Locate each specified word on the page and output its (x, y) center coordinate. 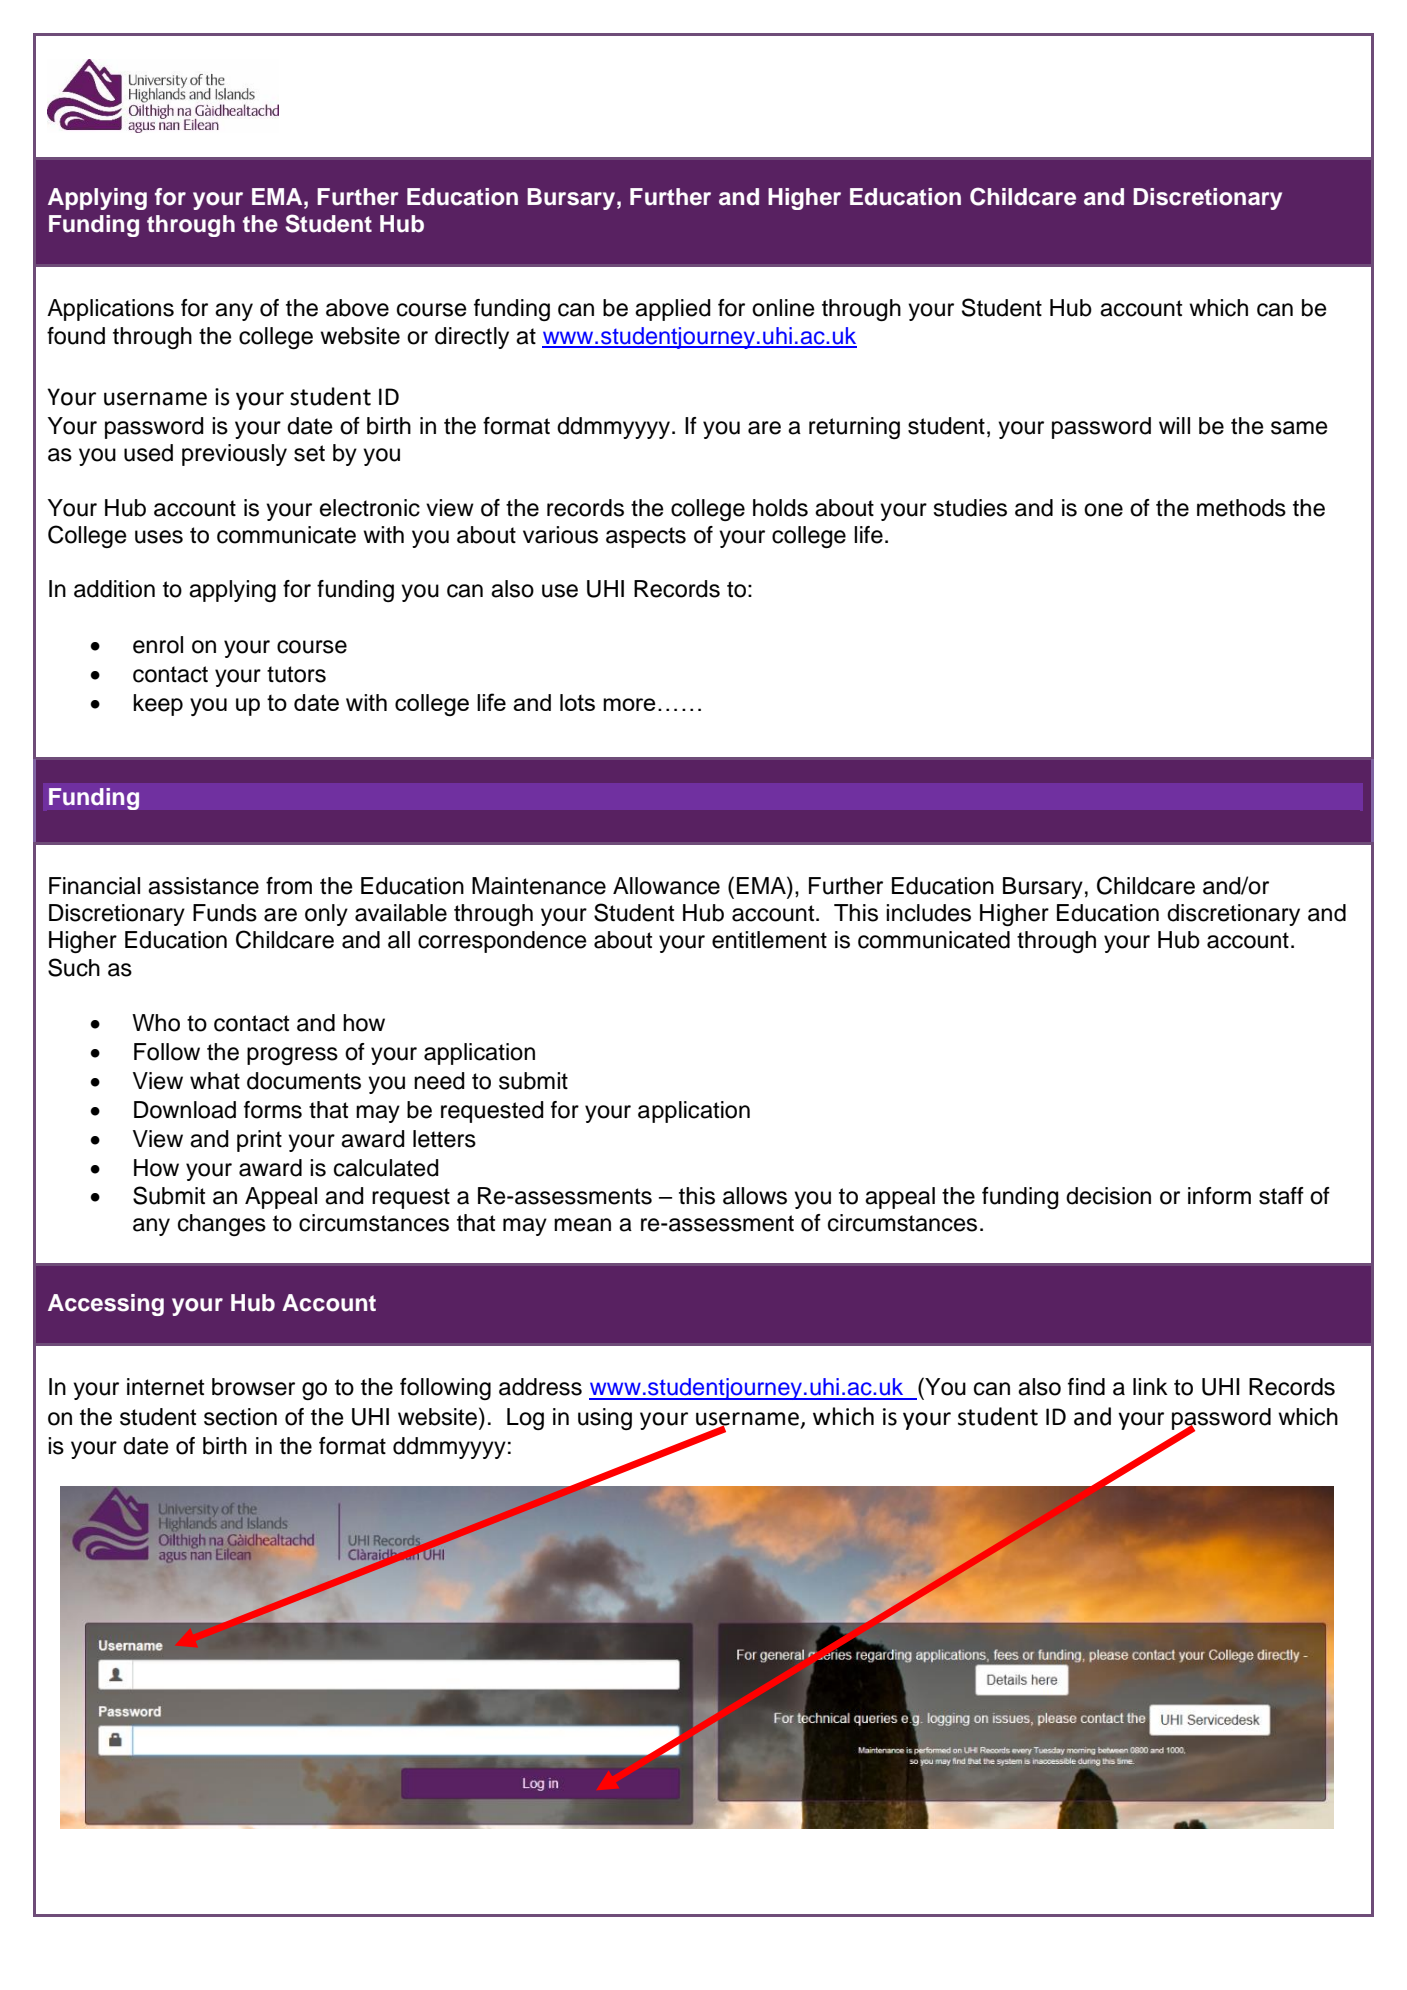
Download (185, 1110)
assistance (203, 886)
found (76, 336)
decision (1108, 1196)
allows (755, 1196)
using (605, 1419)
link (1150, 1386)
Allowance (666, 886)
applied (673, 310)
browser (253, 1387)
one (1103, 510)
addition (114, 589)
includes (928, 913)
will (1174, 425)
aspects (646, 537)
